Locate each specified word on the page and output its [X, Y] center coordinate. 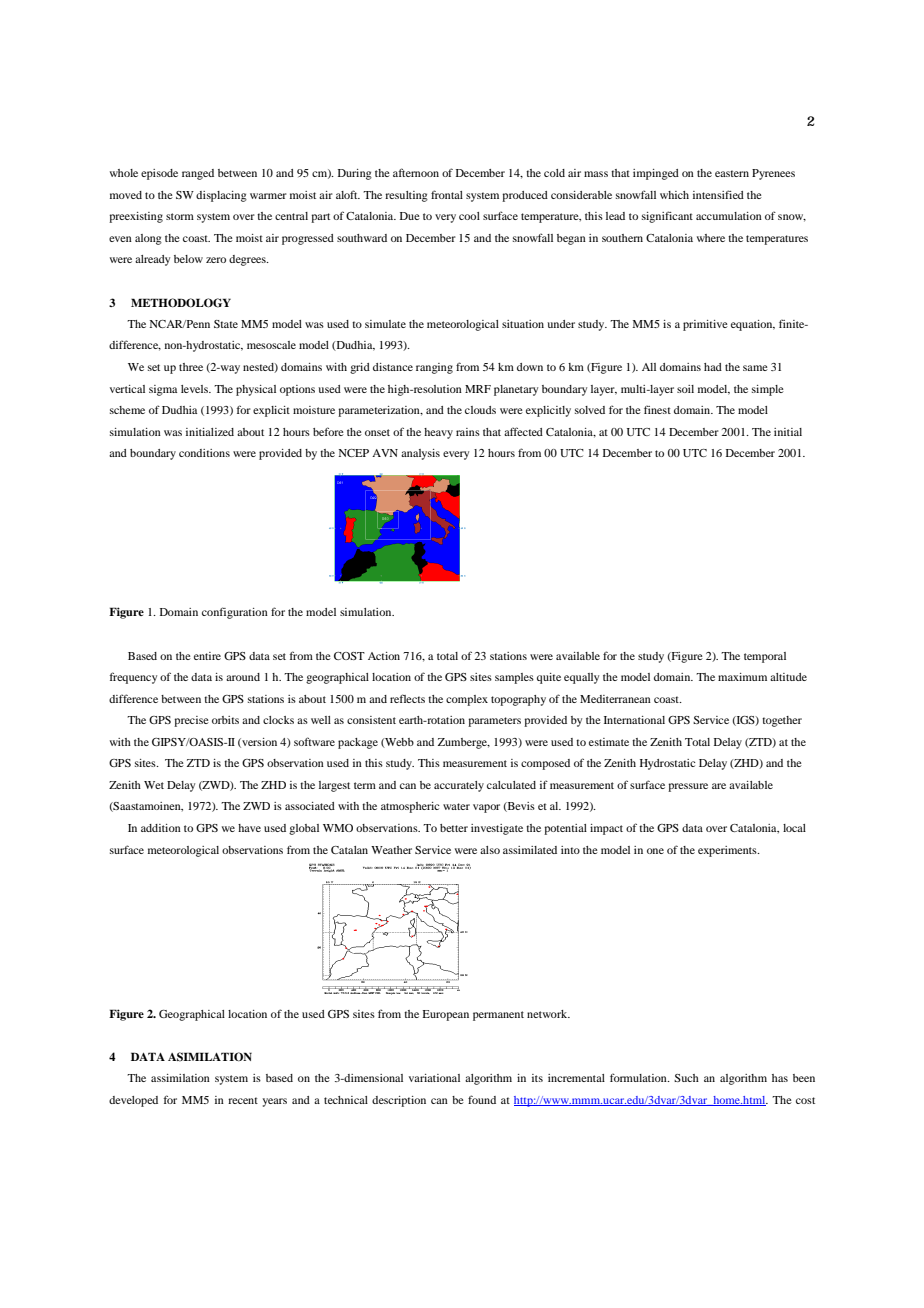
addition [161, 828]
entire [207, 656]
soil [685, 389]
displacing [221, 196]
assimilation [180, 1078]
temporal [765, 657]
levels [195, 389]
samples [514, 678]
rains [468, 432]
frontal [447, 194]
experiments [728, 851]
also [490, 850]
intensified [718, 194]
